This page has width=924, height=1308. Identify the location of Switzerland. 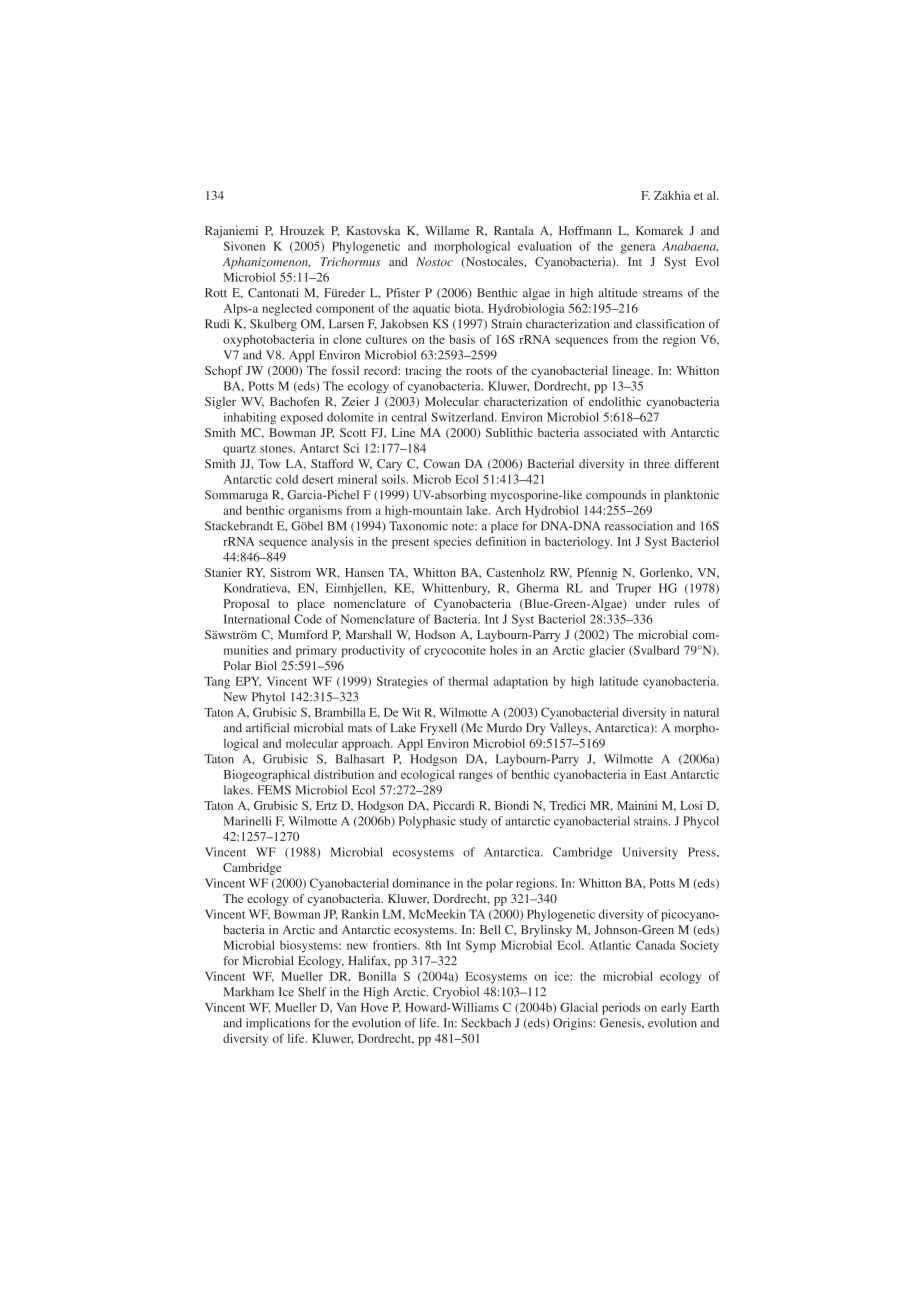
(463, 417).
